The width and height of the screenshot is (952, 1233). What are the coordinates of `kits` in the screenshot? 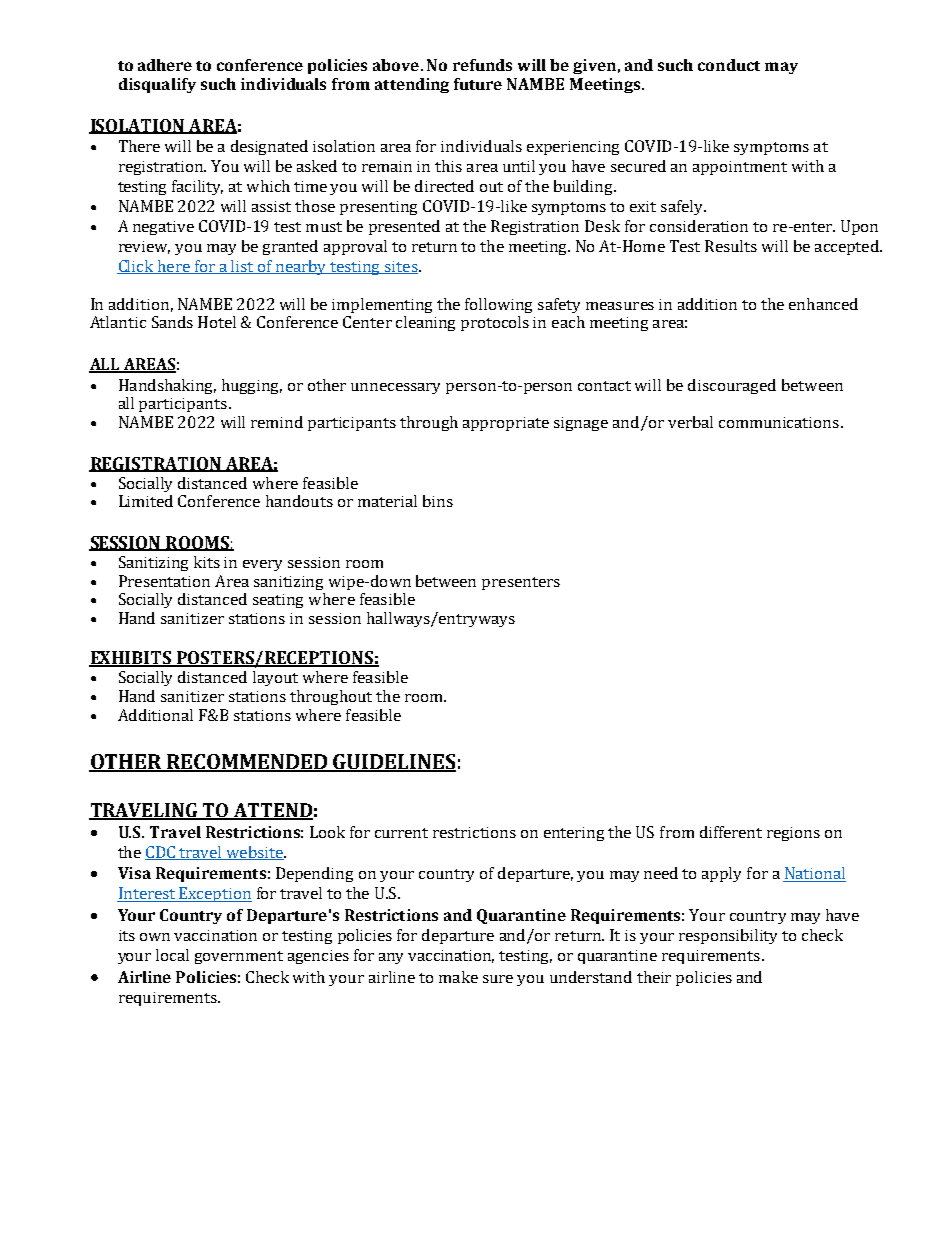 It's located at (207, 562).
